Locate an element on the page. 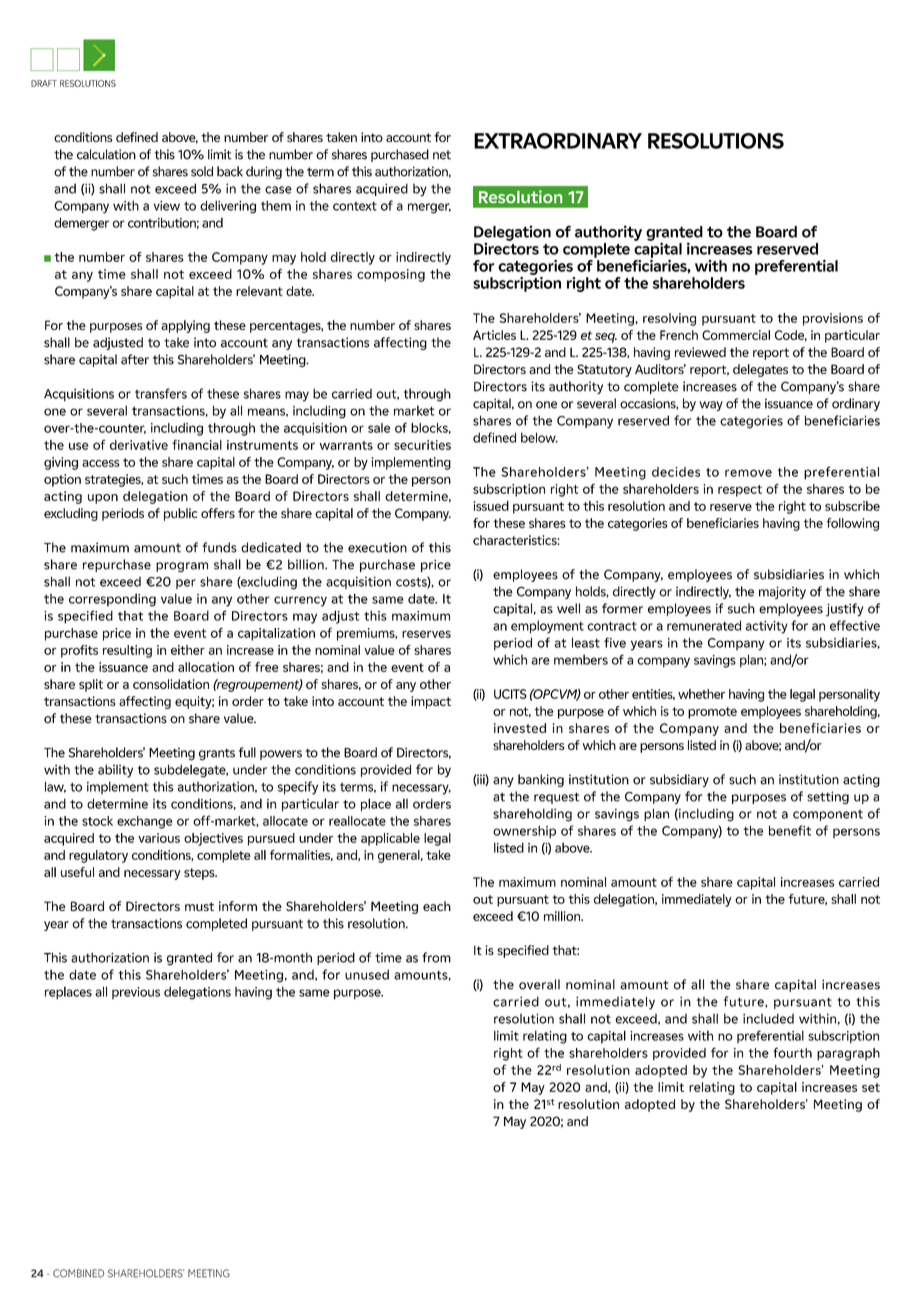 Image resolution: width=924 pixels, height=1308 pixels. securities is located at coordinates (422, 445).
